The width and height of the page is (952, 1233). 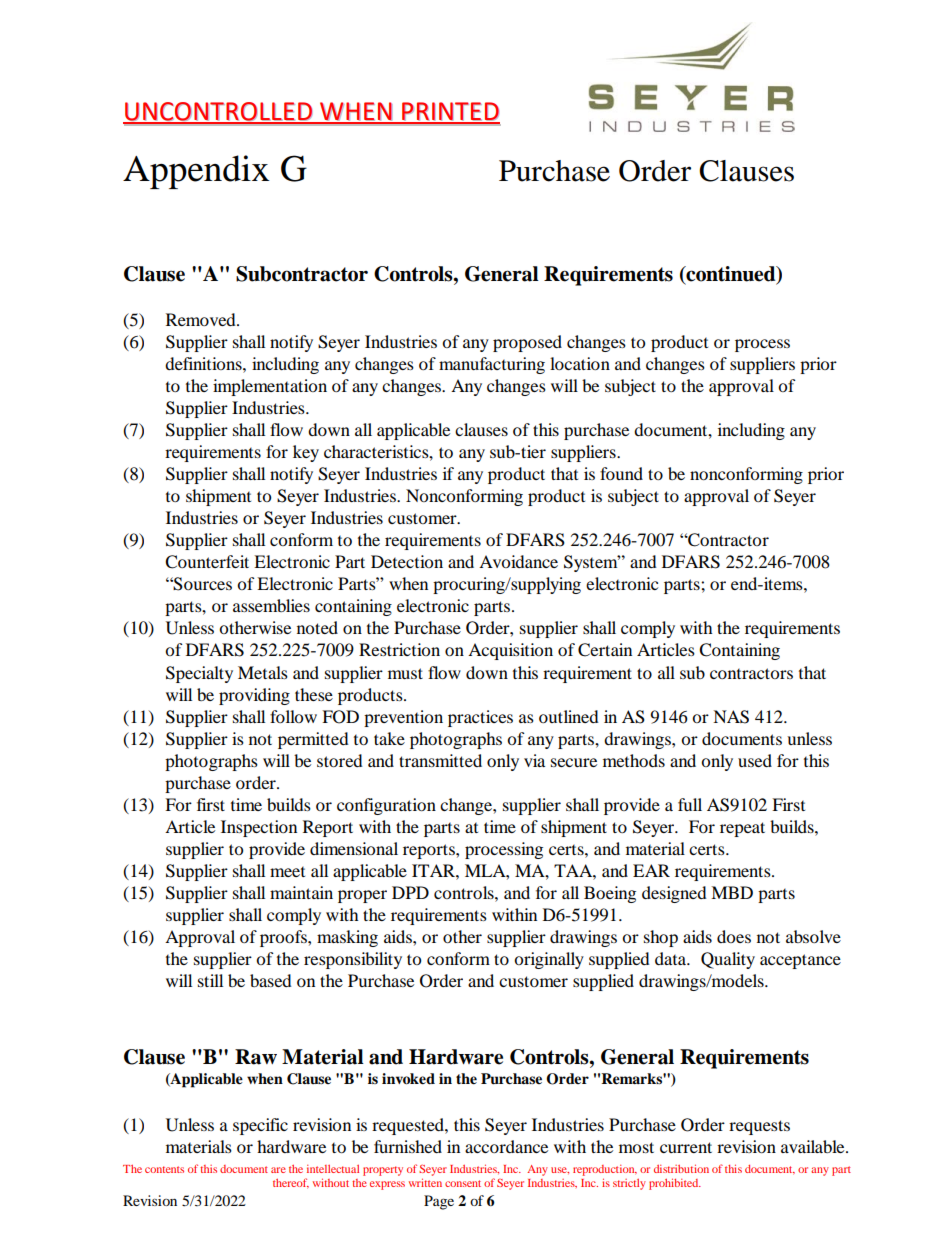 I want to click on location, so click(x=580, y=363).
